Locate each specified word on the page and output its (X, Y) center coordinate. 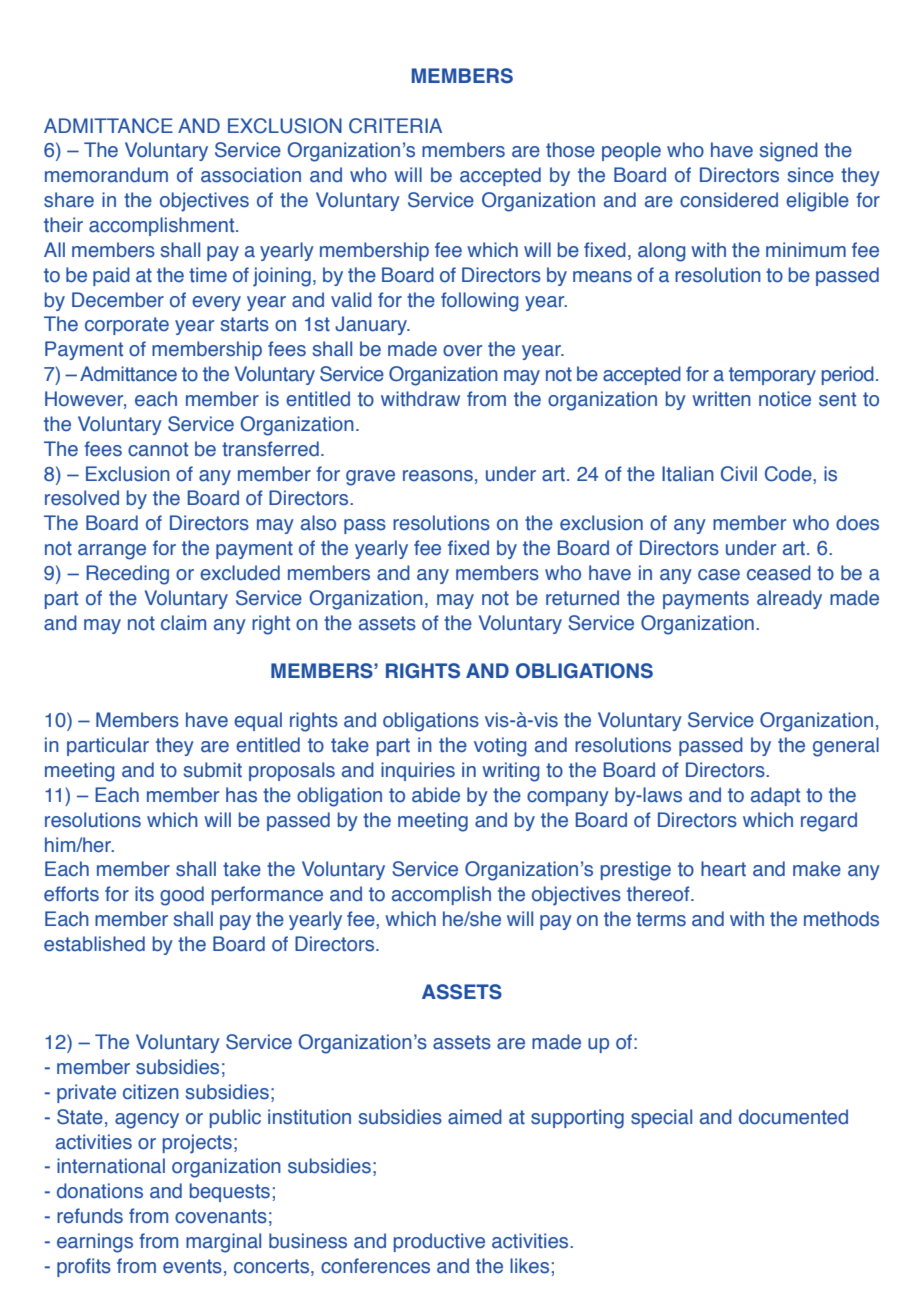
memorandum (106, 175)
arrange (112, 552)
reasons (438, 476)
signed (789, 152)
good (182, 896)
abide (436, 795)
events (192, 1266)
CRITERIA (395, 126)
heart (723, 869)
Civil (739, 474)
